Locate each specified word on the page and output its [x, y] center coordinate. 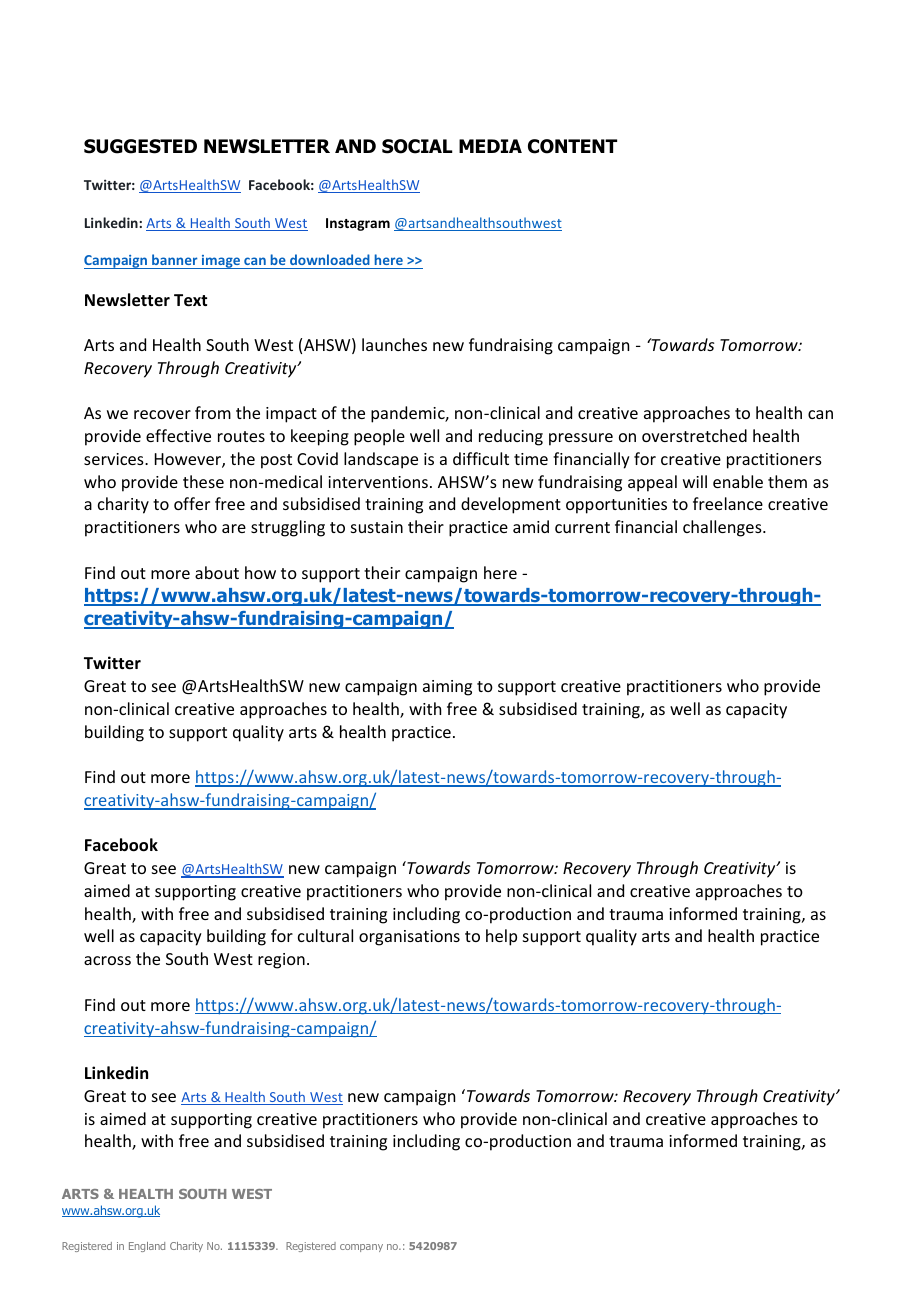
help [501, 937]
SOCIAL [417, 146]
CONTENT [572, 146]
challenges [723, 528]
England [147, 1247]
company [361, 1248]
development [511, 505]
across [107, 960]
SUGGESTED [140, 146]
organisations [409, 938]
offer [192, 503]
